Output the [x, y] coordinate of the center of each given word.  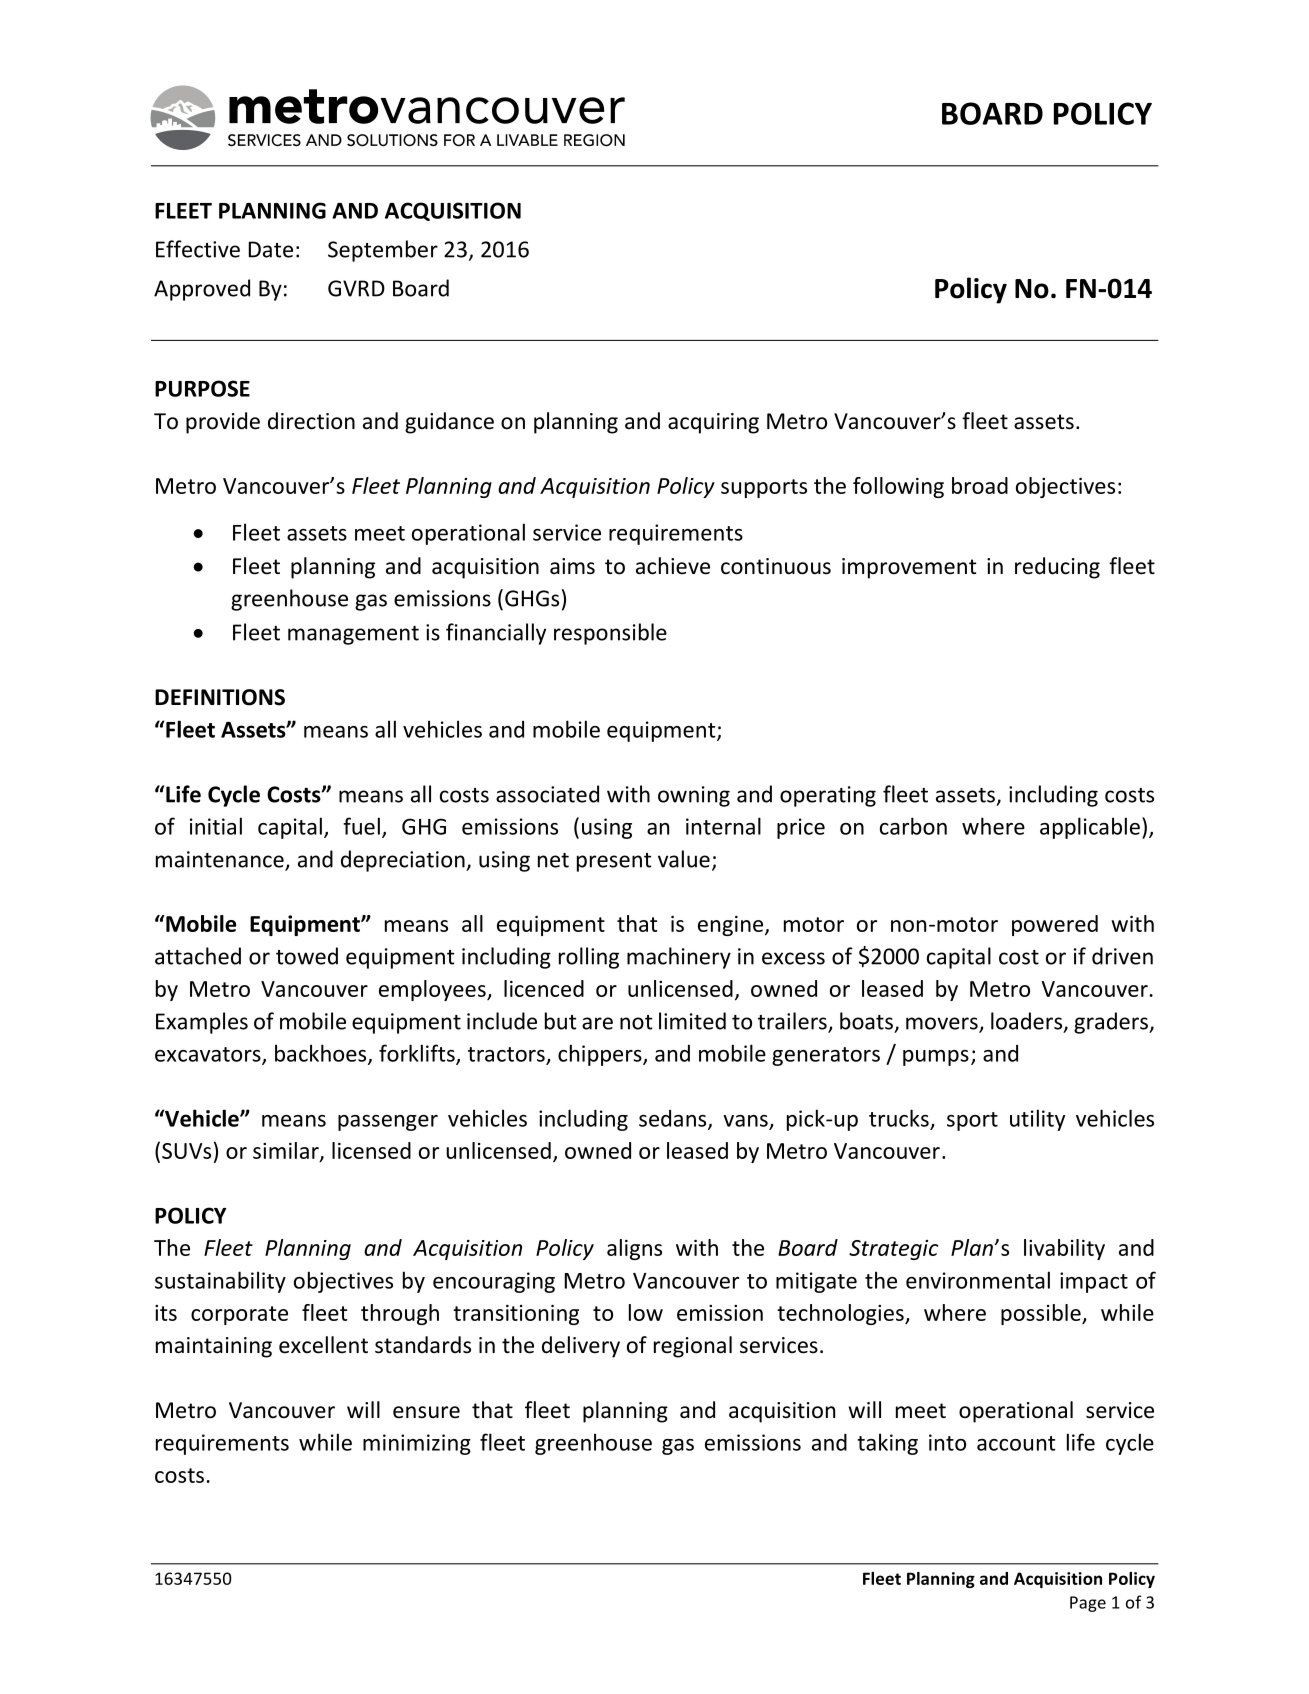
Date [271, 249]
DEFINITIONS [220, 697]
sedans [674, 1119]
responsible [610, 634]
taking [887, 1444]
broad [980, 485]
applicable [1090, 828]
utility [1037, 1120]
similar [287, 1151]
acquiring [713, 423]
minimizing [417, 1444]
